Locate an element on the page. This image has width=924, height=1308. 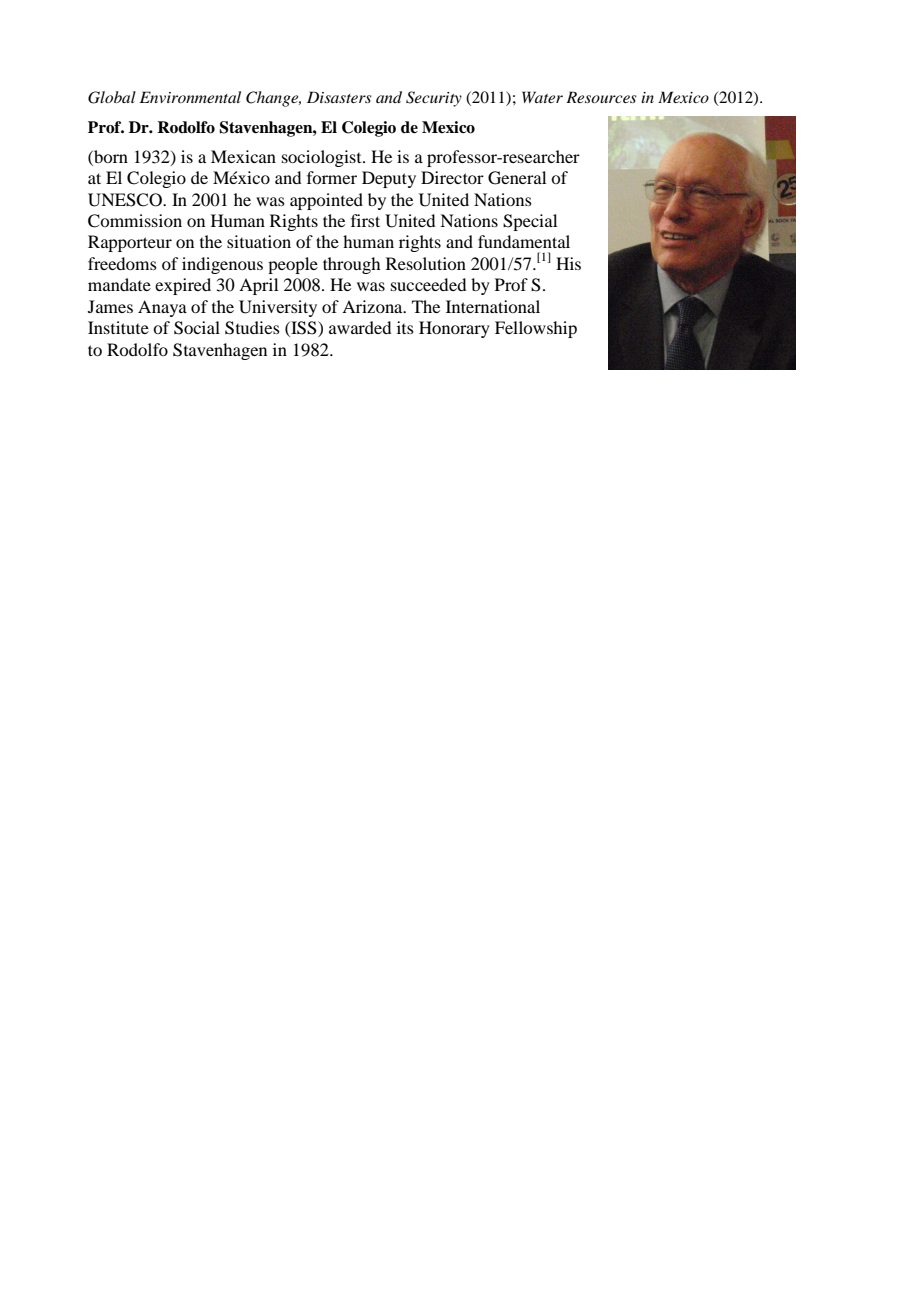
Environmental is located at coordinates (190, 97).
